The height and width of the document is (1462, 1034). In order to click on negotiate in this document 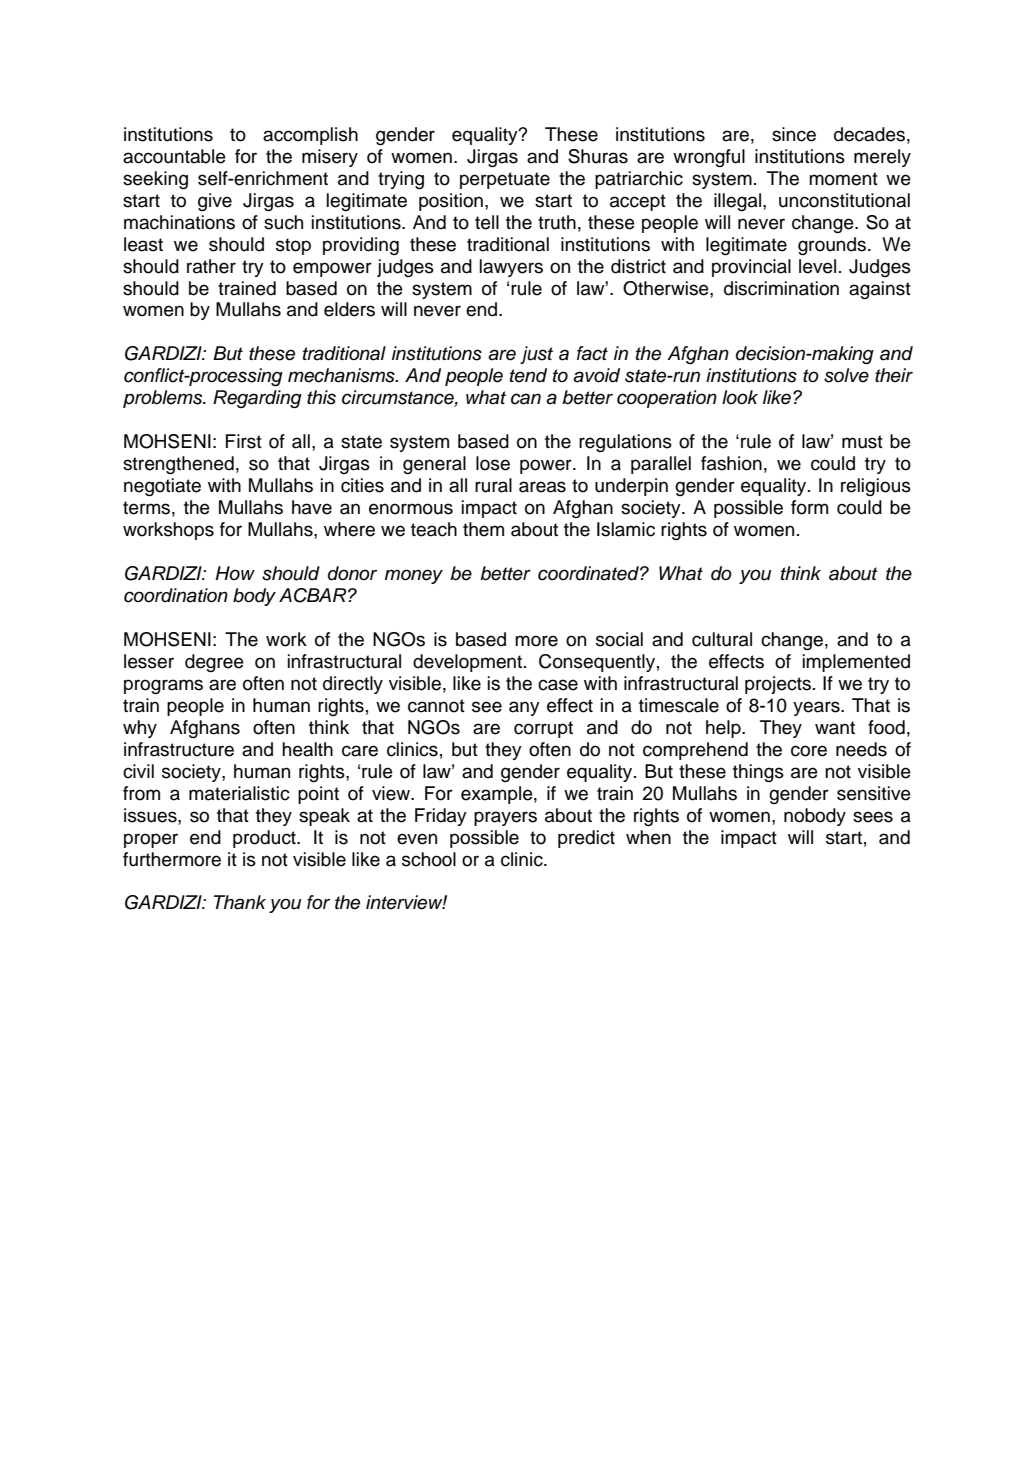, I will do `click(162, 487)`.
